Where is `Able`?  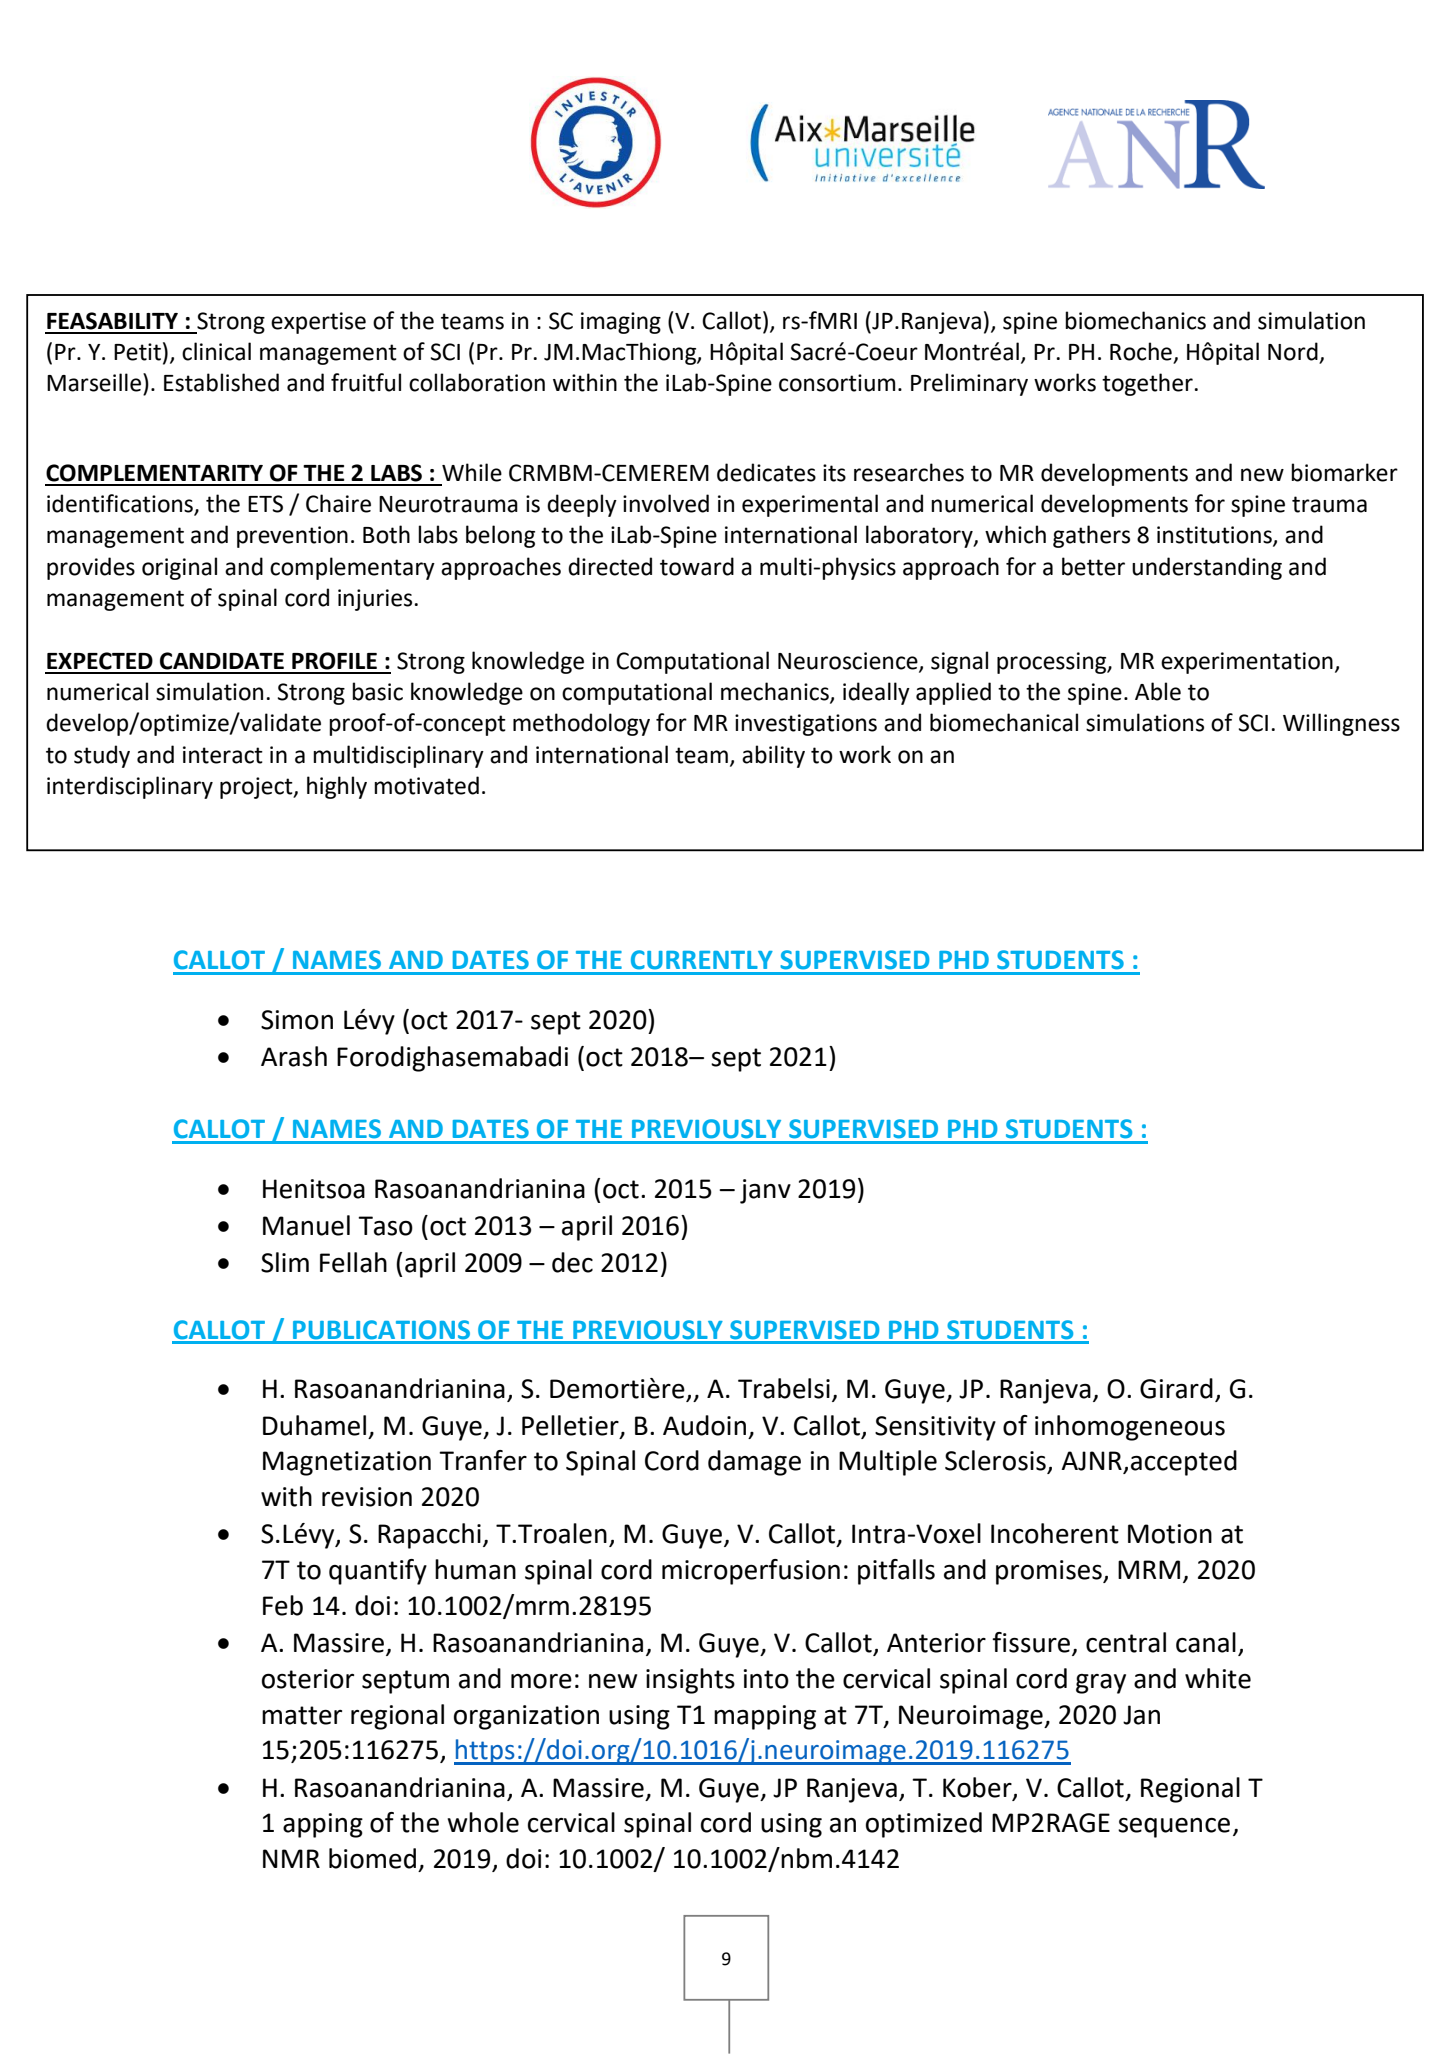
Able is located at coordinates (1158, 691).
